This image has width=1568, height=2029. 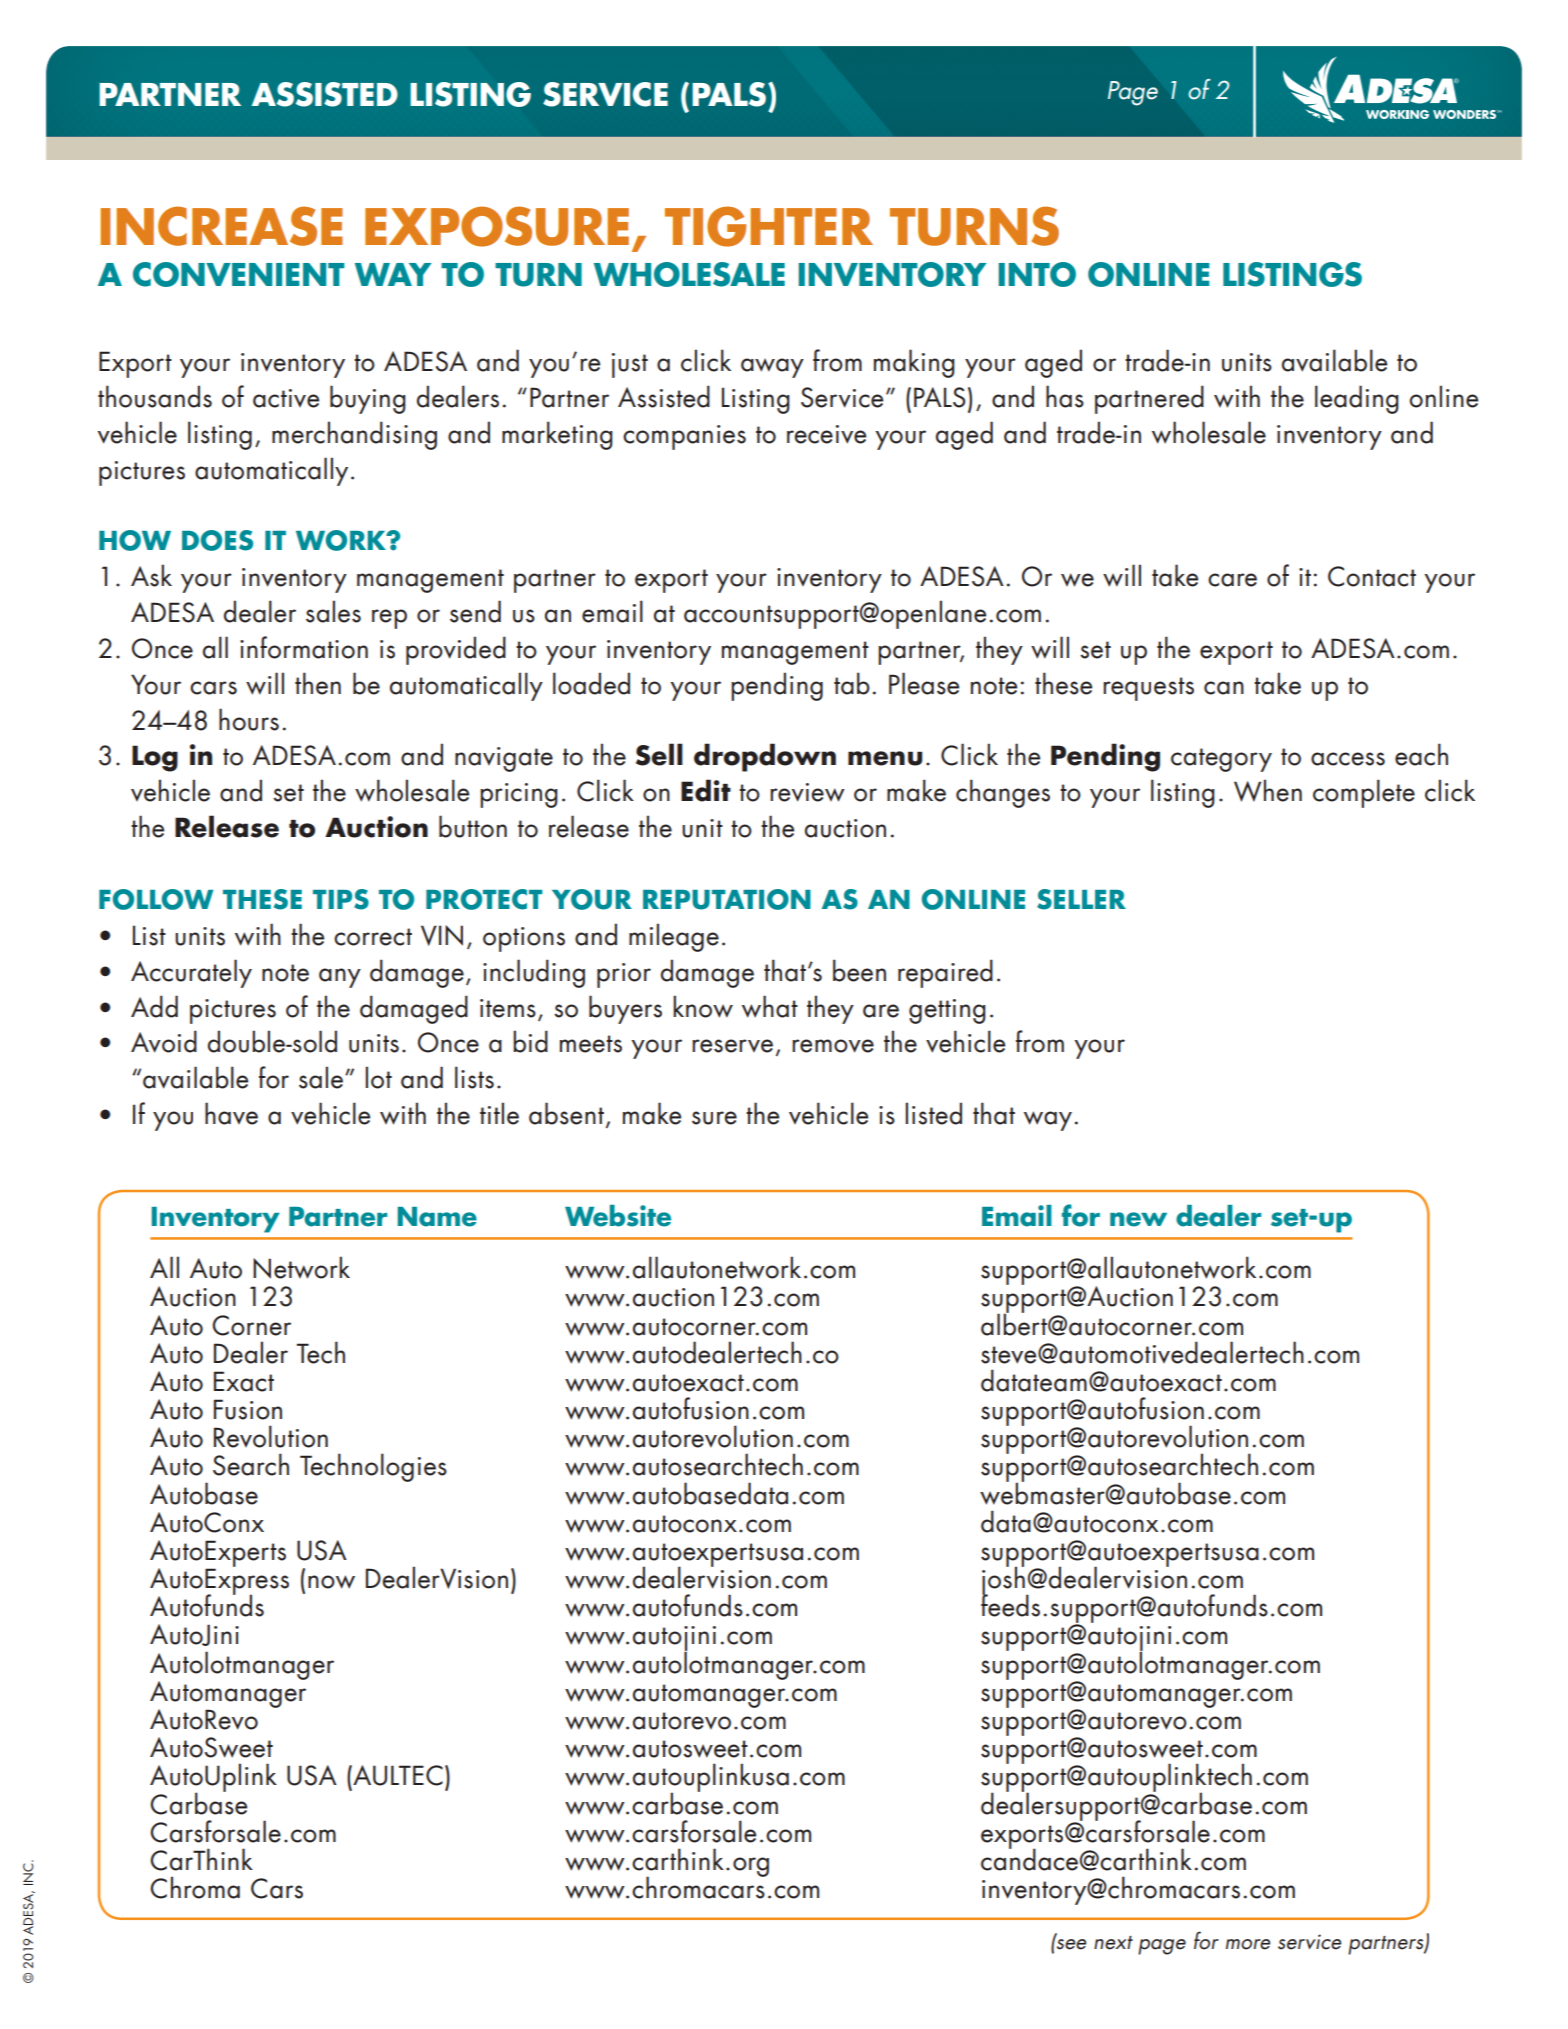 I want to click on next, so click(x=1113, y=1943).
